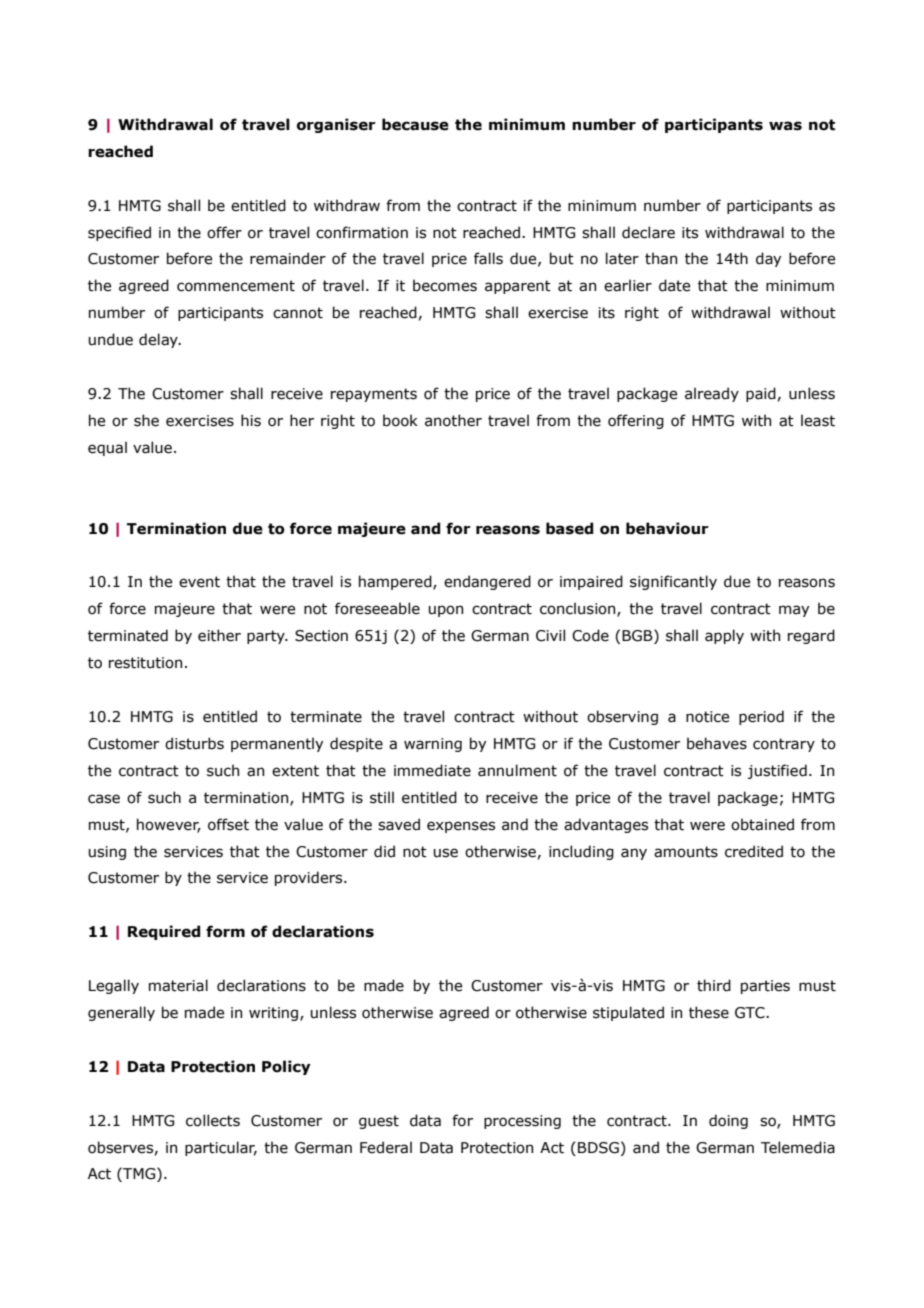 The width and height of the screenshot is (924, 1308). What do you see at coordinates (785, 126) in the screenshot?
I see `was` at bounding box center [785, 126].
